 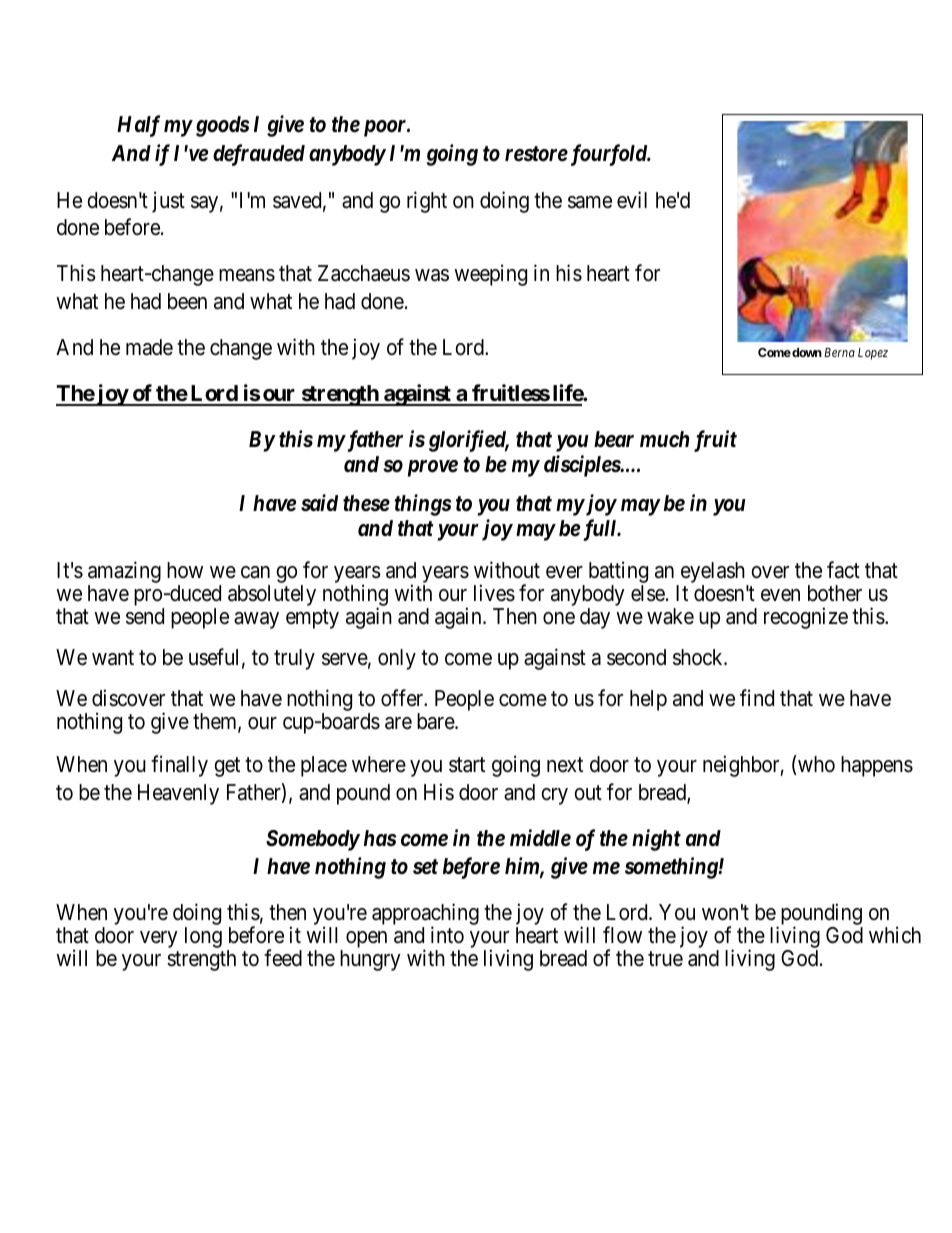 I want to click on which, so click(x=895, y=935).
